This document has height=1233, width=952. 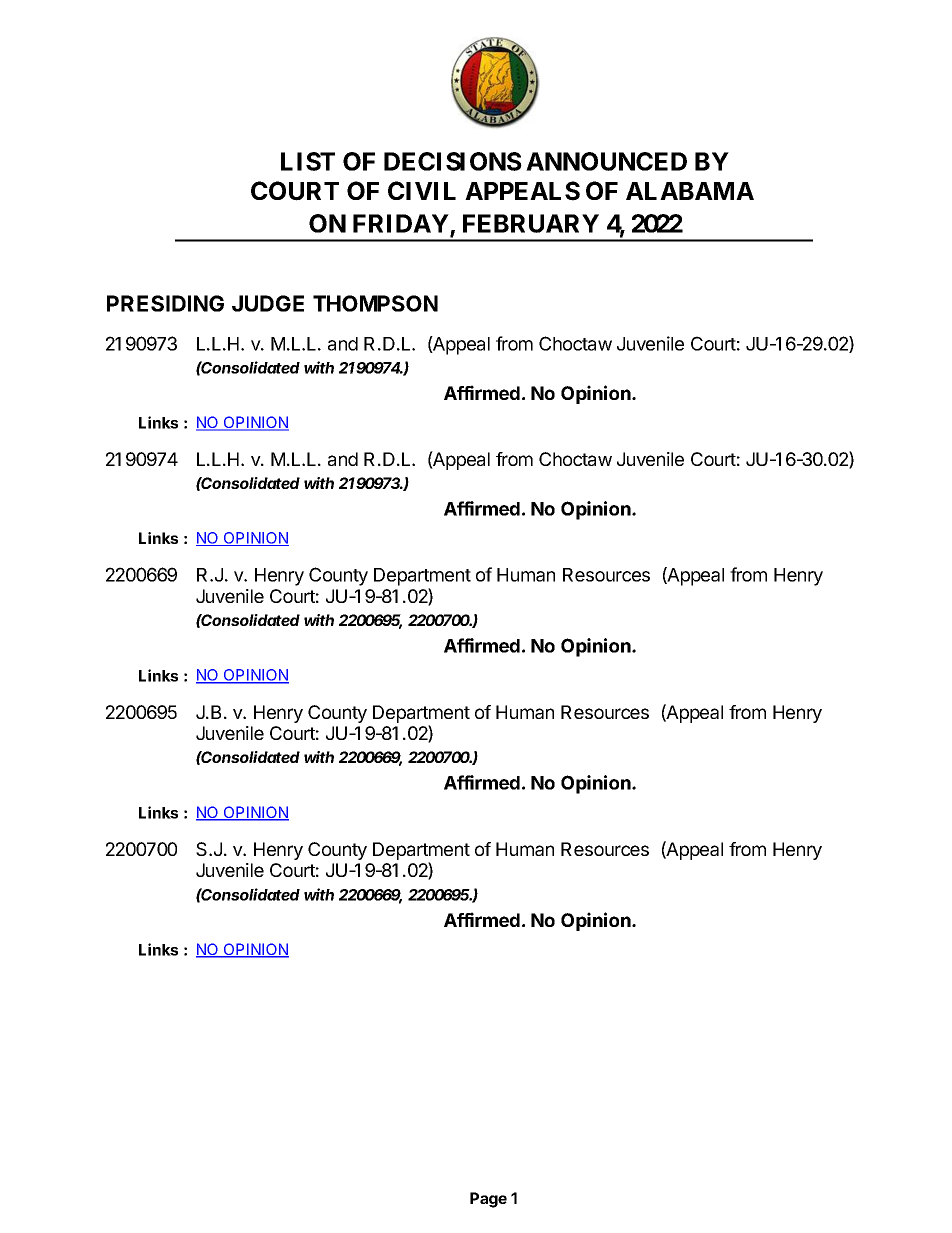 What do you see at coordinates (308, 161) in the document?
I see `LIST` at bounding box center [308, 161].
